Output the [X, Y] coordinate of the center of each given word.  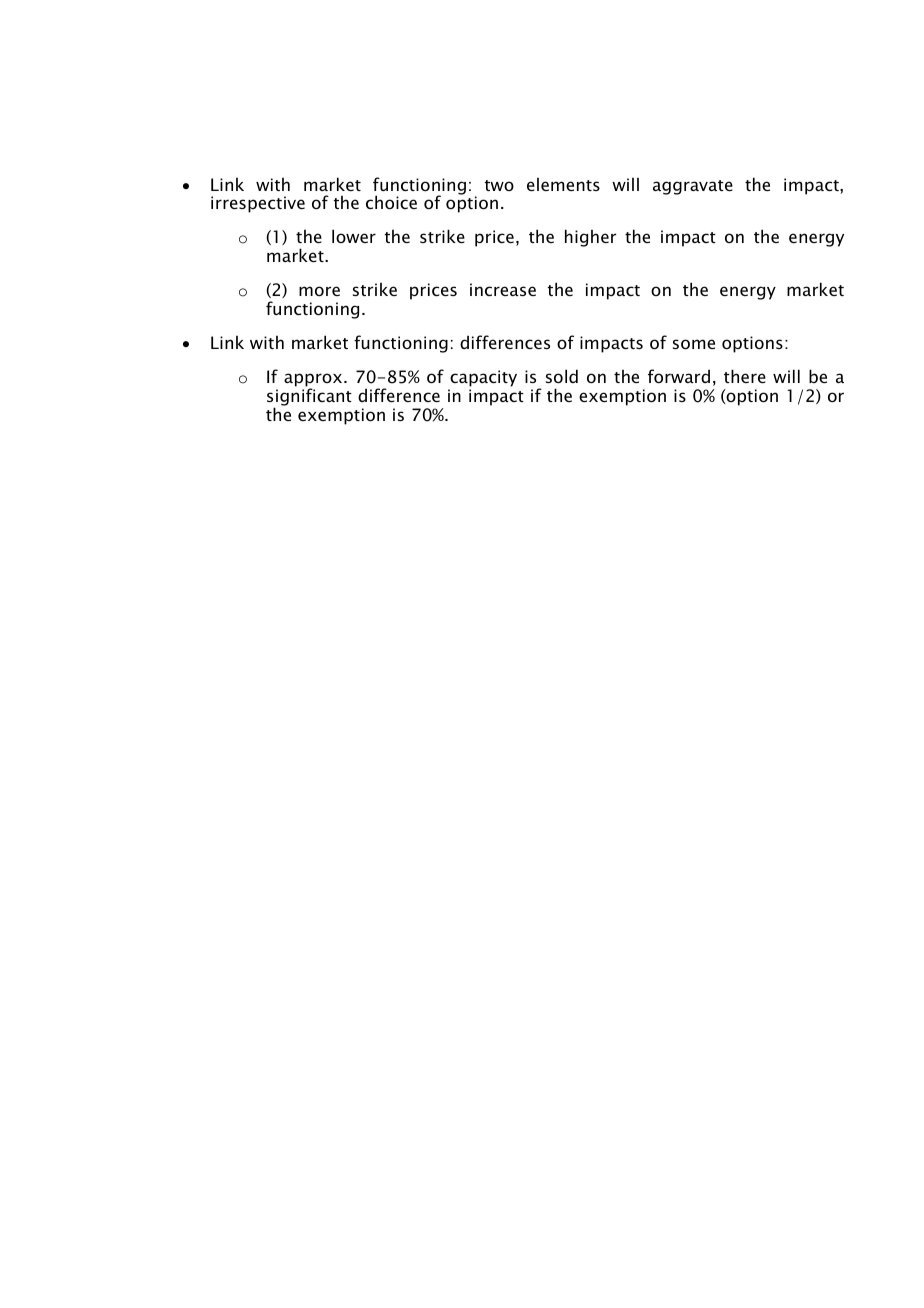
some [694, 344]
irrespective [258, 204]
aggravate [693, 187]
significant [309, 397]
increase [503, 289]
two [499, 185]
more [319, 291]
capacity [482, 380]
